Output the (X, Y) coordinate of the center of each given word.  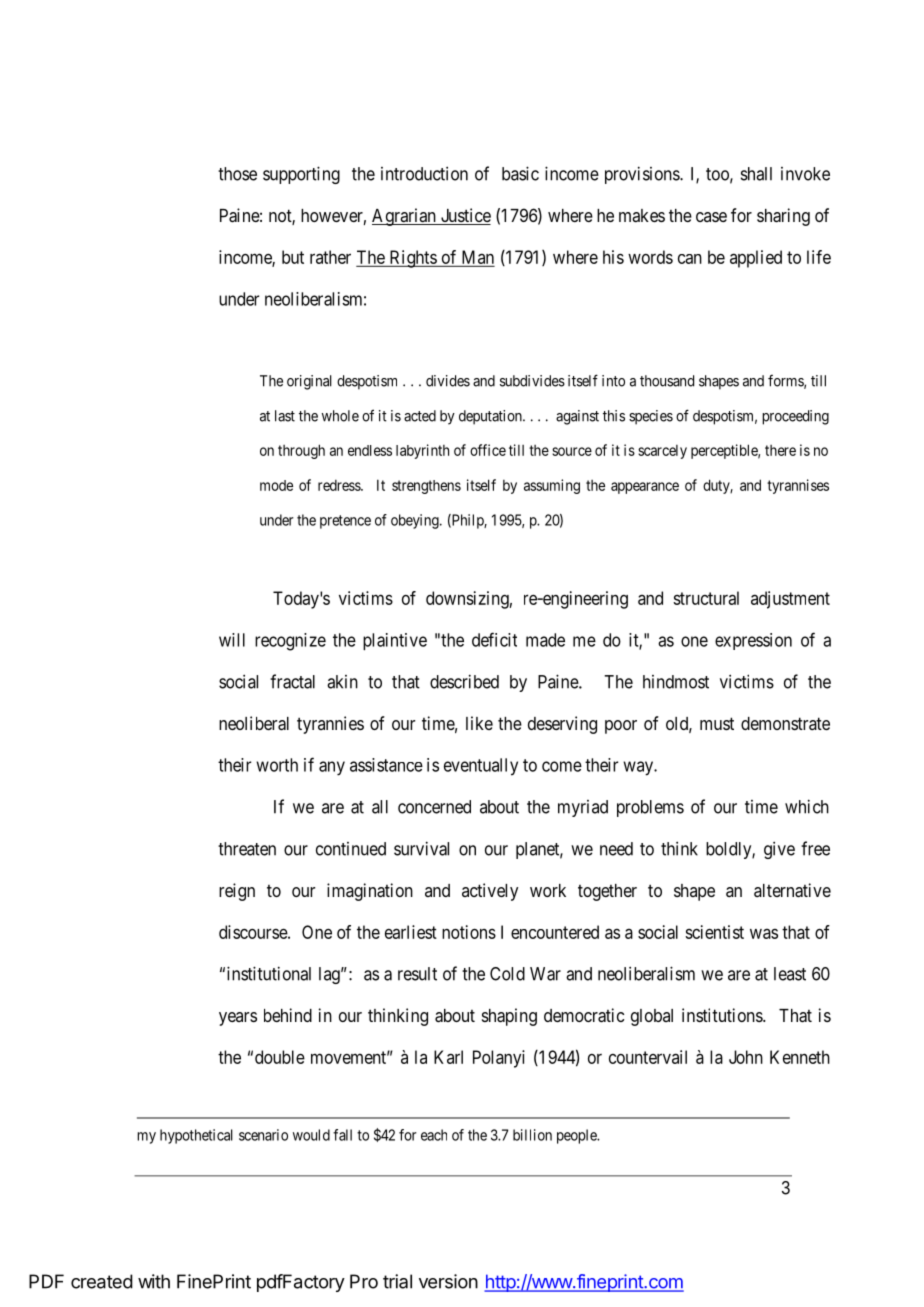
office (488, 450)
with (154, 1281)
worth (277, 765)
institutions (723, 1015)
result (417, 974)
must (717, 723)
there (780, 450)
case (711, 217)
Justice (464, 216)
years (238, 1019)
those (237, 174)
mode (276, 485)
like (479, 723)
